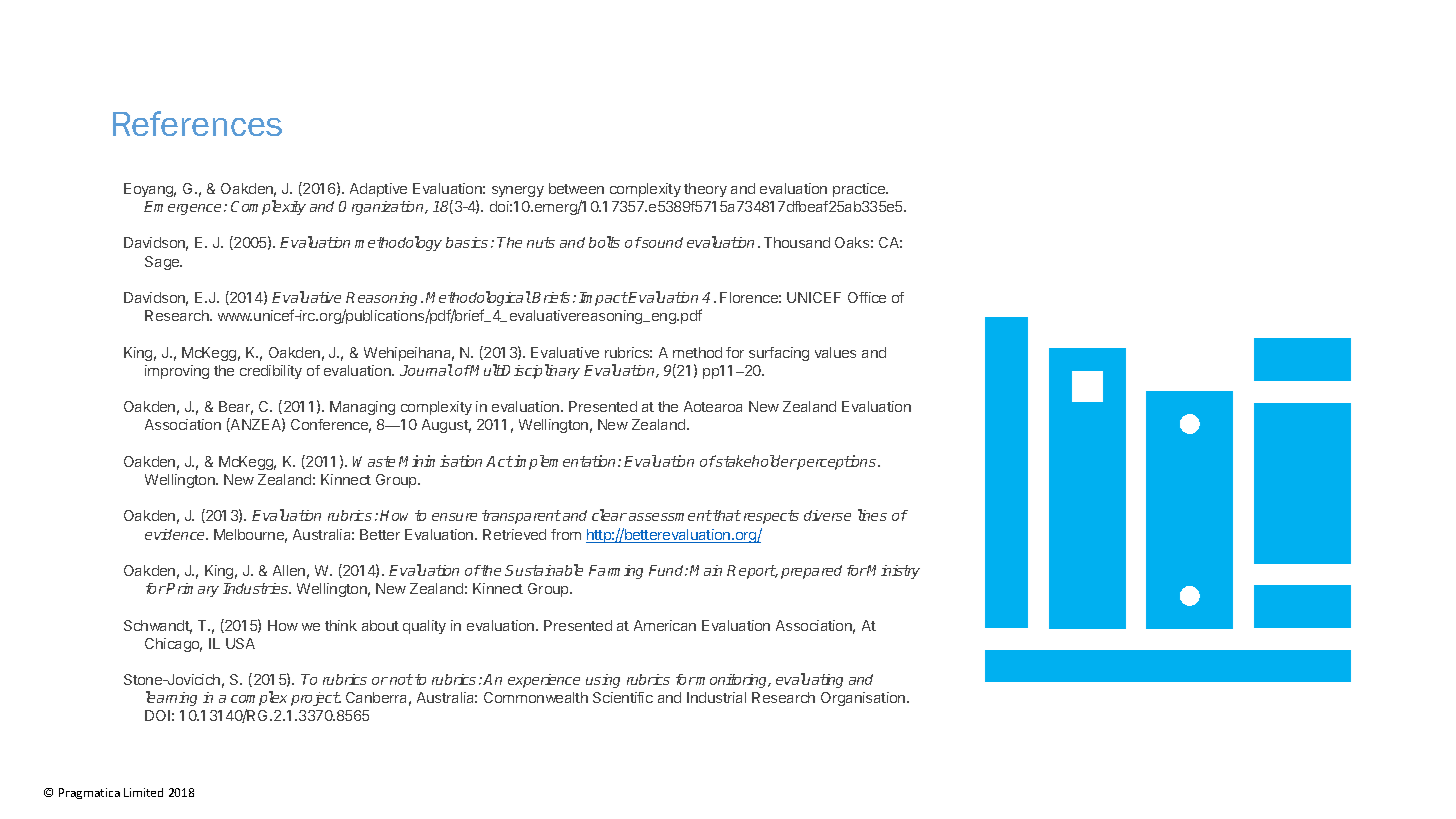 The width and height of the page is (1456, 819). I want to click on Industrial, so click(716, 697).
